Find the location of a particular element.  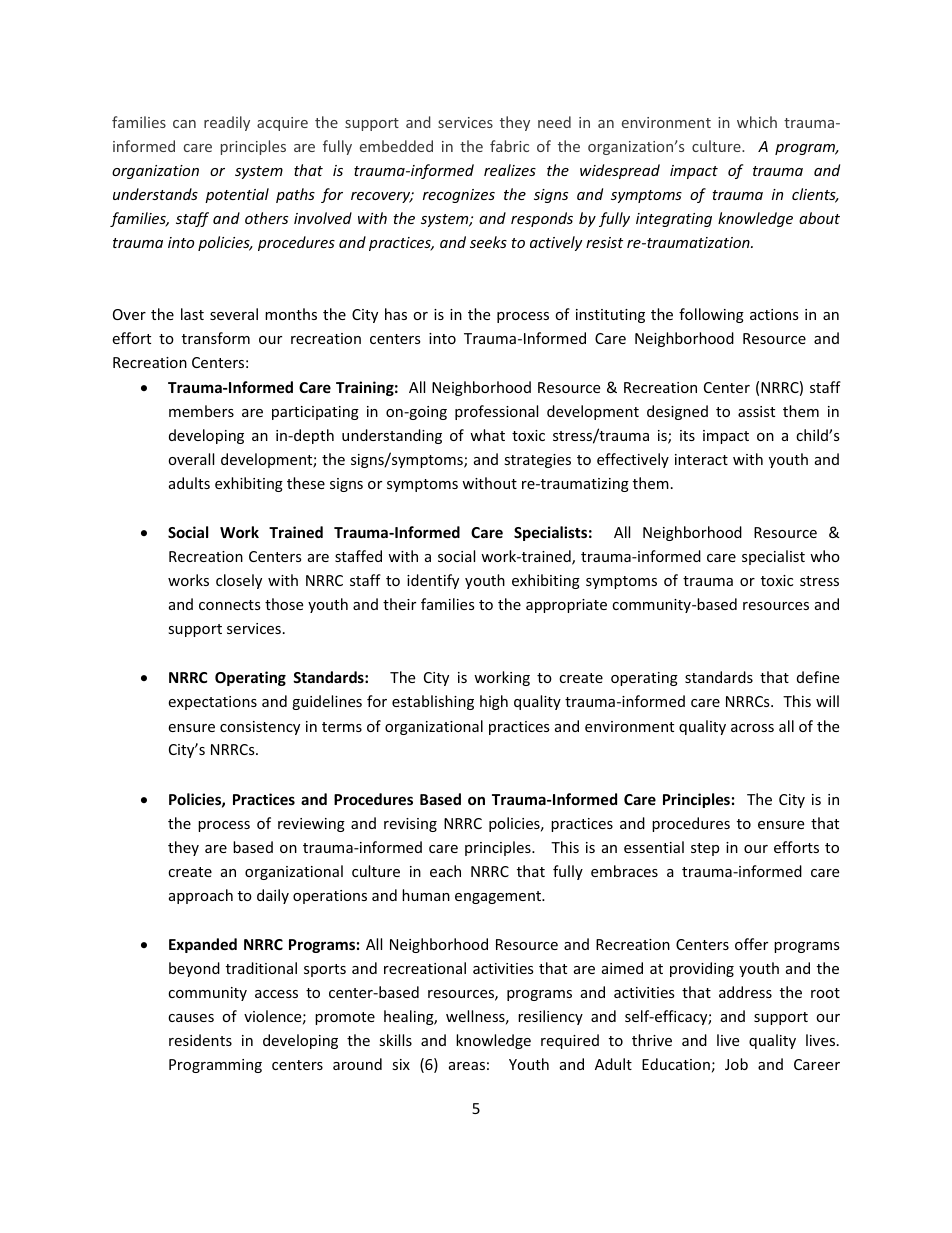

members is located at coordinates (201, 411).
